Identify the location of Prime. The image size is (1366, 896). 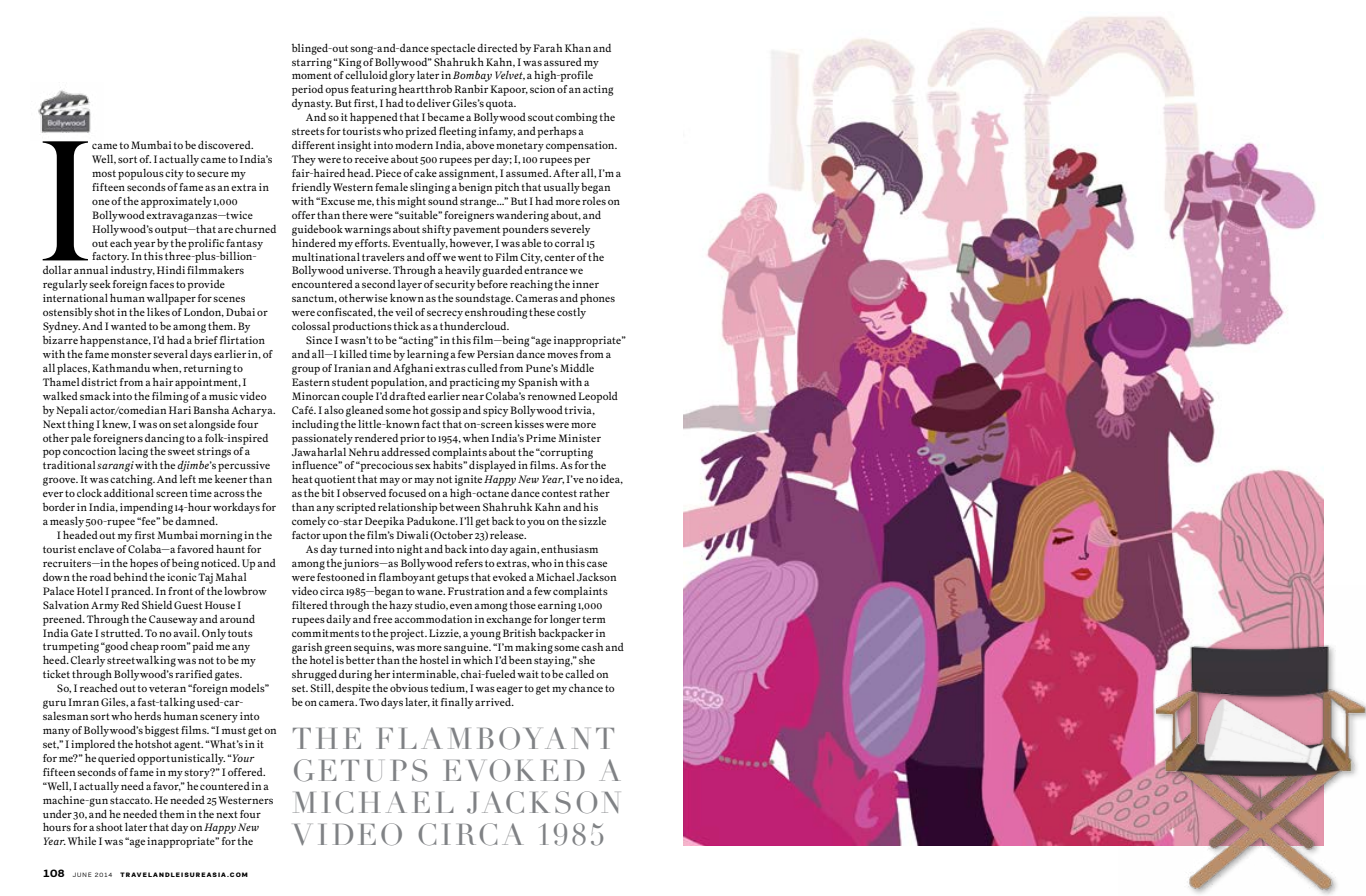
(541, 438).
